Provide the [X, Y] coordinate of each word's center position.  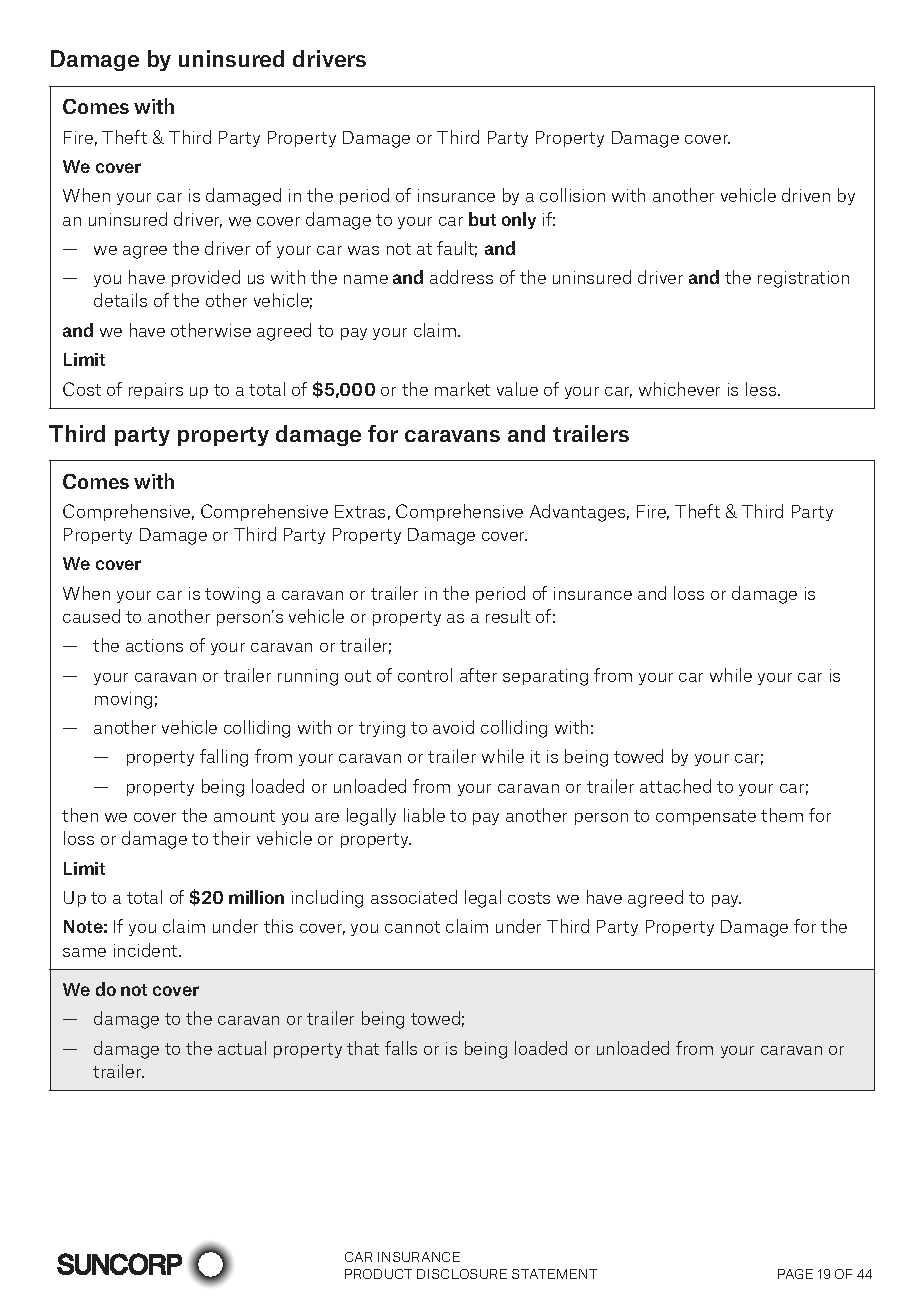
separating [545, 677]
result [508, 616]
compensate [706, 817]
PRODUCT [378, 1274]
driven [806, 195]
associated [414, 897]
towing [232, 595]
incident [147, 950]
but [482, 219]
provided [206, 278]
